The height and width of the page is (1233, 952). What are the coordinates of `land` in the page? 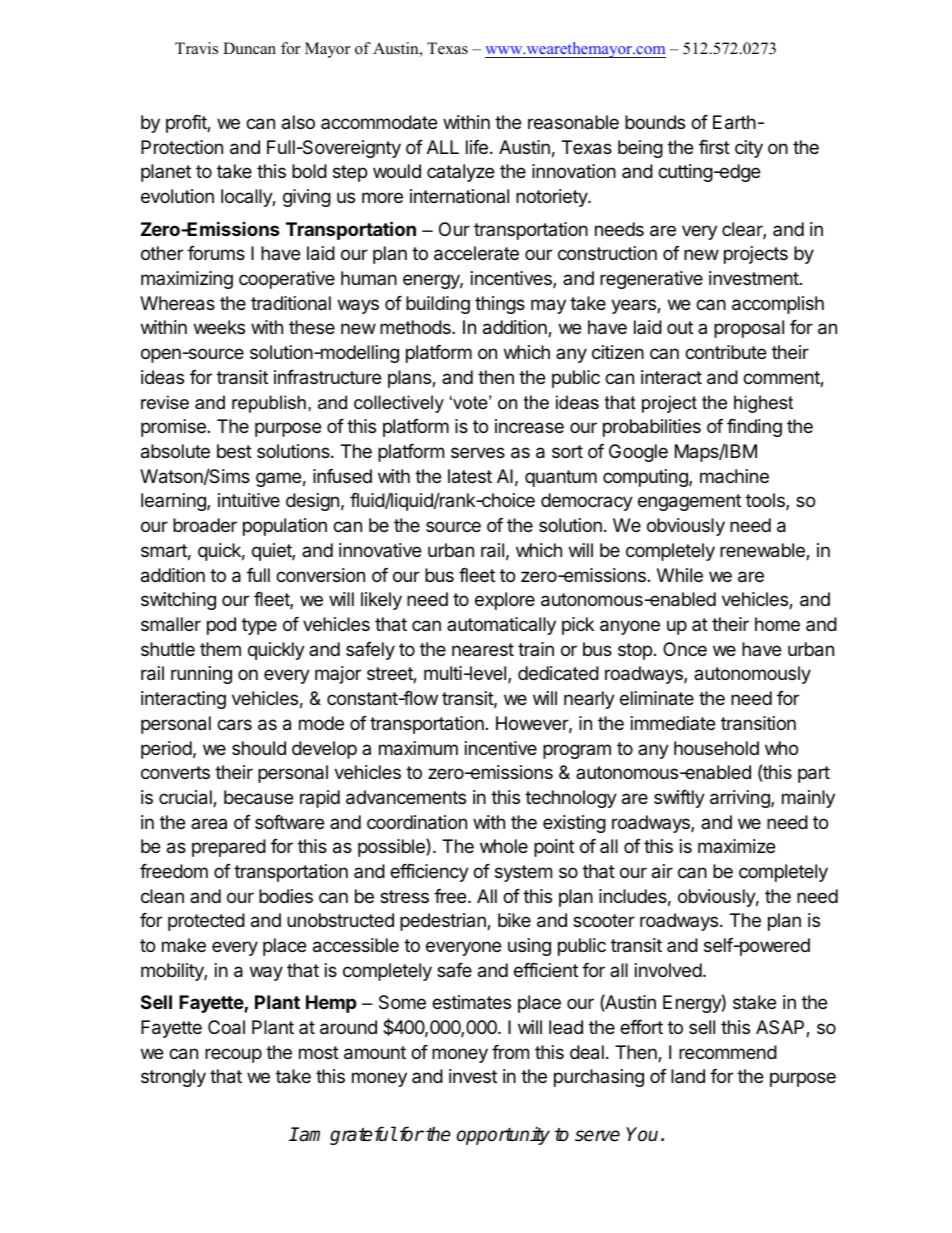 It's located at (688, 1076).
